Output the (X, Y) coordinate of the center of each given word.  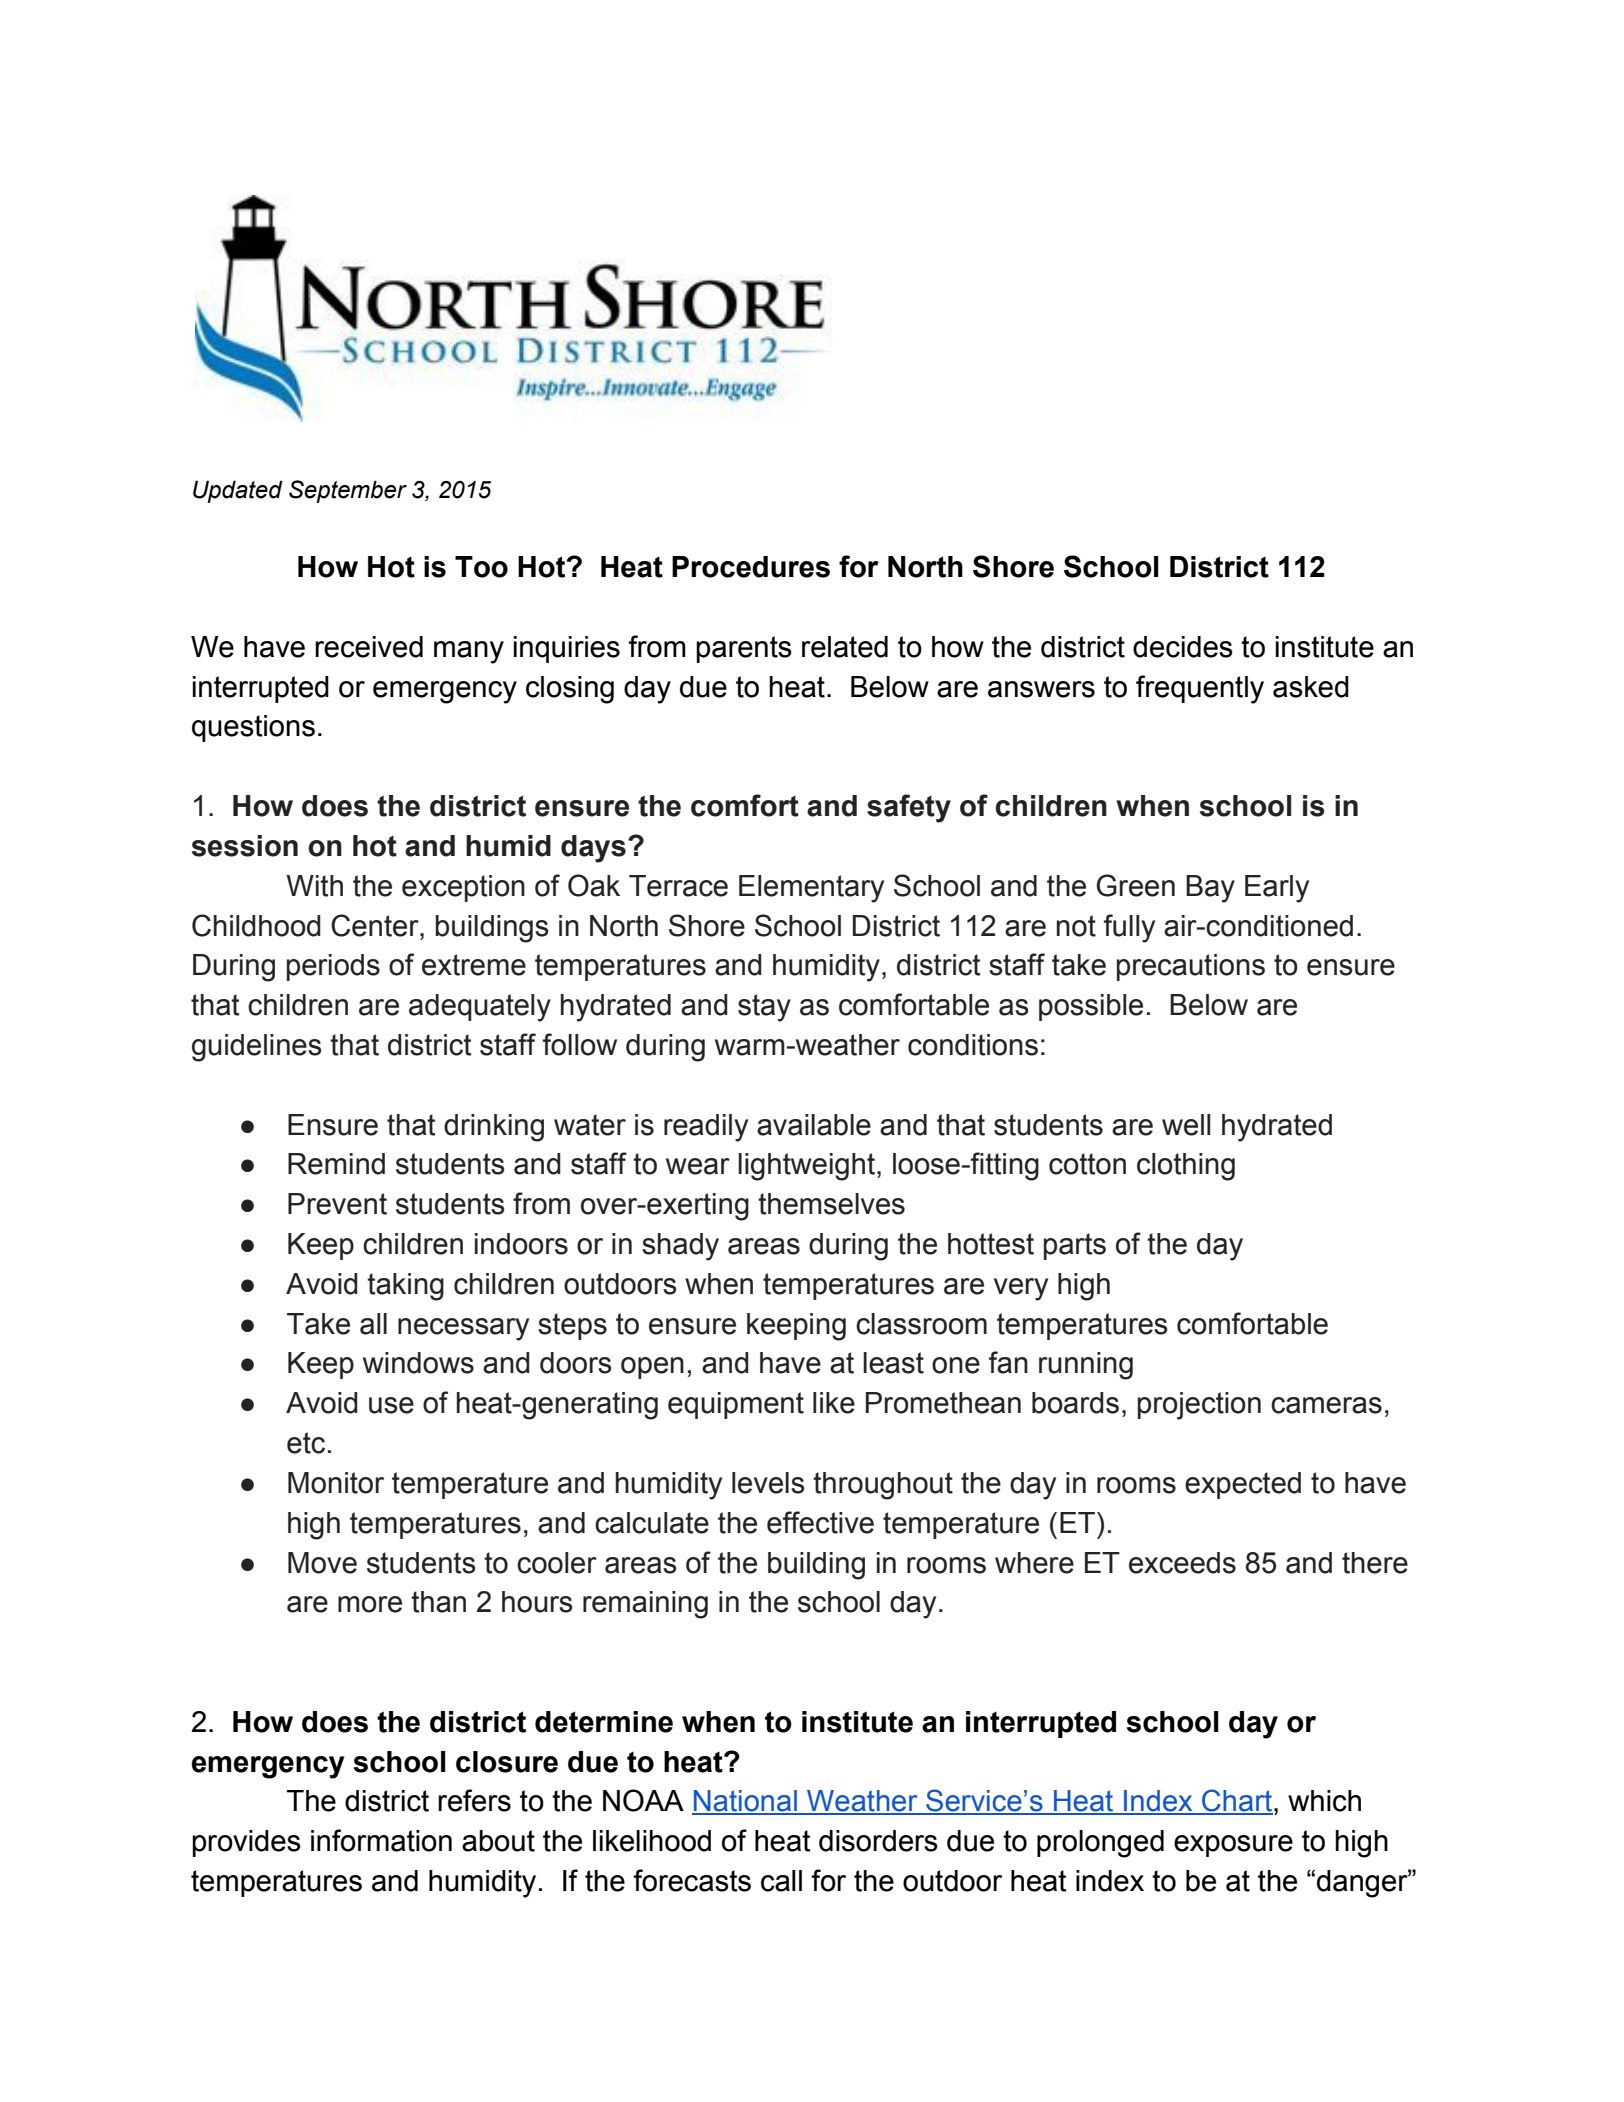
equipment (736, 1405)
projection (1199, 1406)
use (391, 1405)
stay (764, 1008)
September (348, 491)
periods (333, 967)
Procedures (751, 567)
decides (1183, 647)
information (381, 1840)
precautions (1191, 967)
